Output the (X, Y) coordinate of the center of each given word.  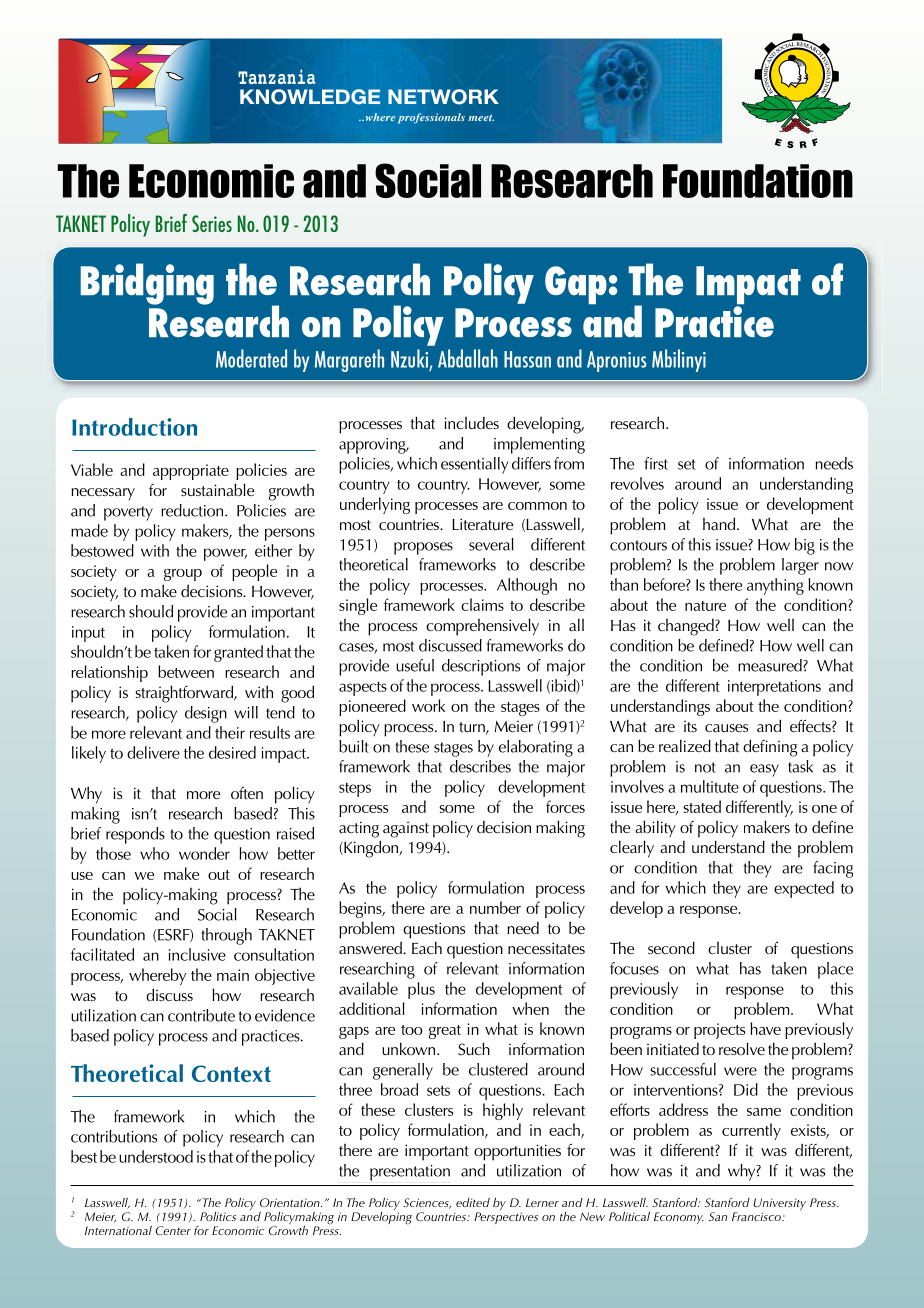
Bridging (147, 284)
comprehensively (482, 627)
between (186, 671)
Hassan (527, 359)
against (406, 830)
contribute (201, 1015)
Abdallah (468, 358)
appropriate (191, 472)
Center (173, 1230)
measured (771, 665)
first (656, 463)
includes (471, 423)
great (445, 1032)
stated (702, 806)
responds (135, 835)
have (765, 1028)
